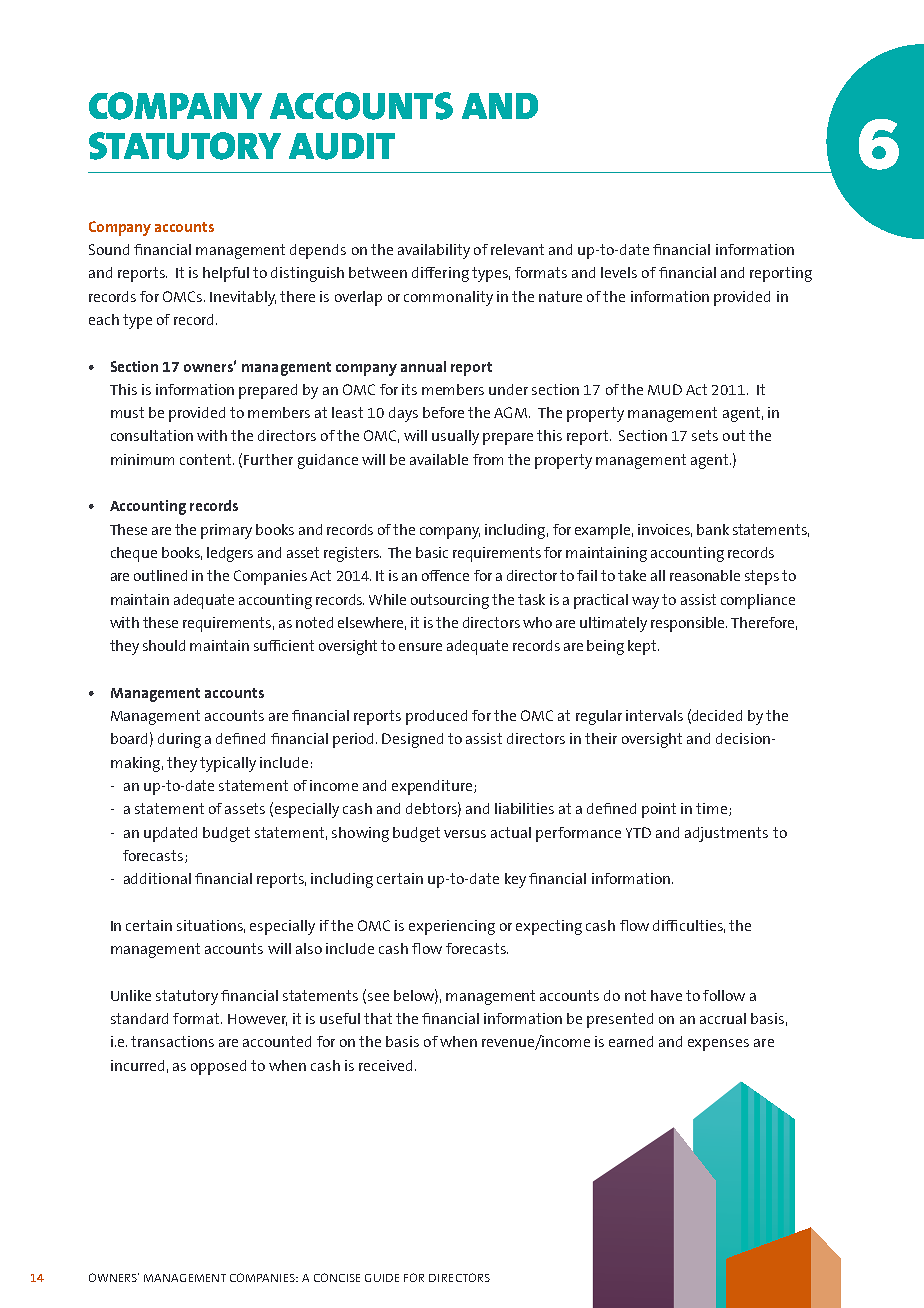  Describe the element at coordinates (434, 251) in the screenshot. I see `availability` at that location.
